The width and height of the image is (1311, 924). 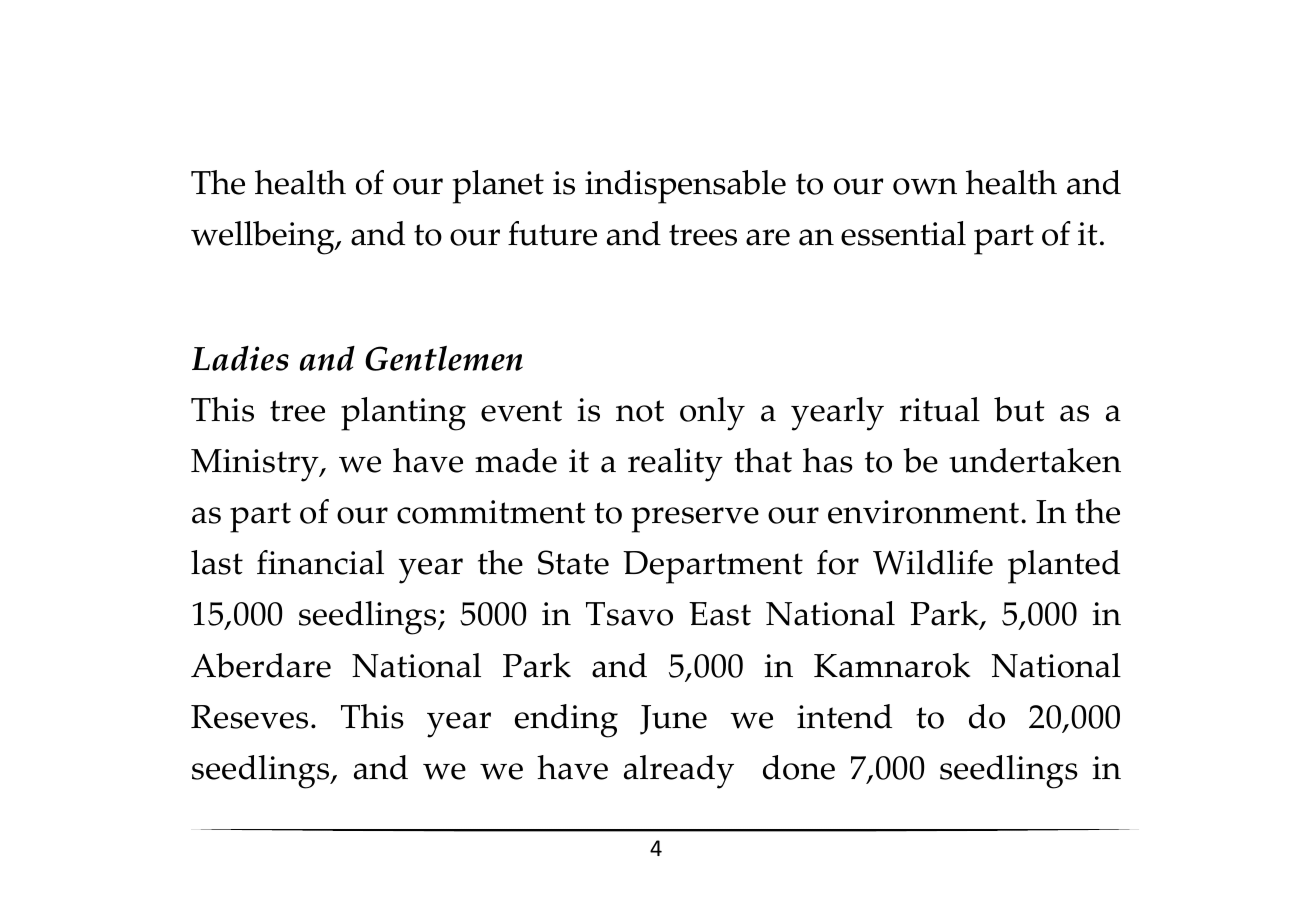 I want to click on Ministry, so click(x=256, y=465).
